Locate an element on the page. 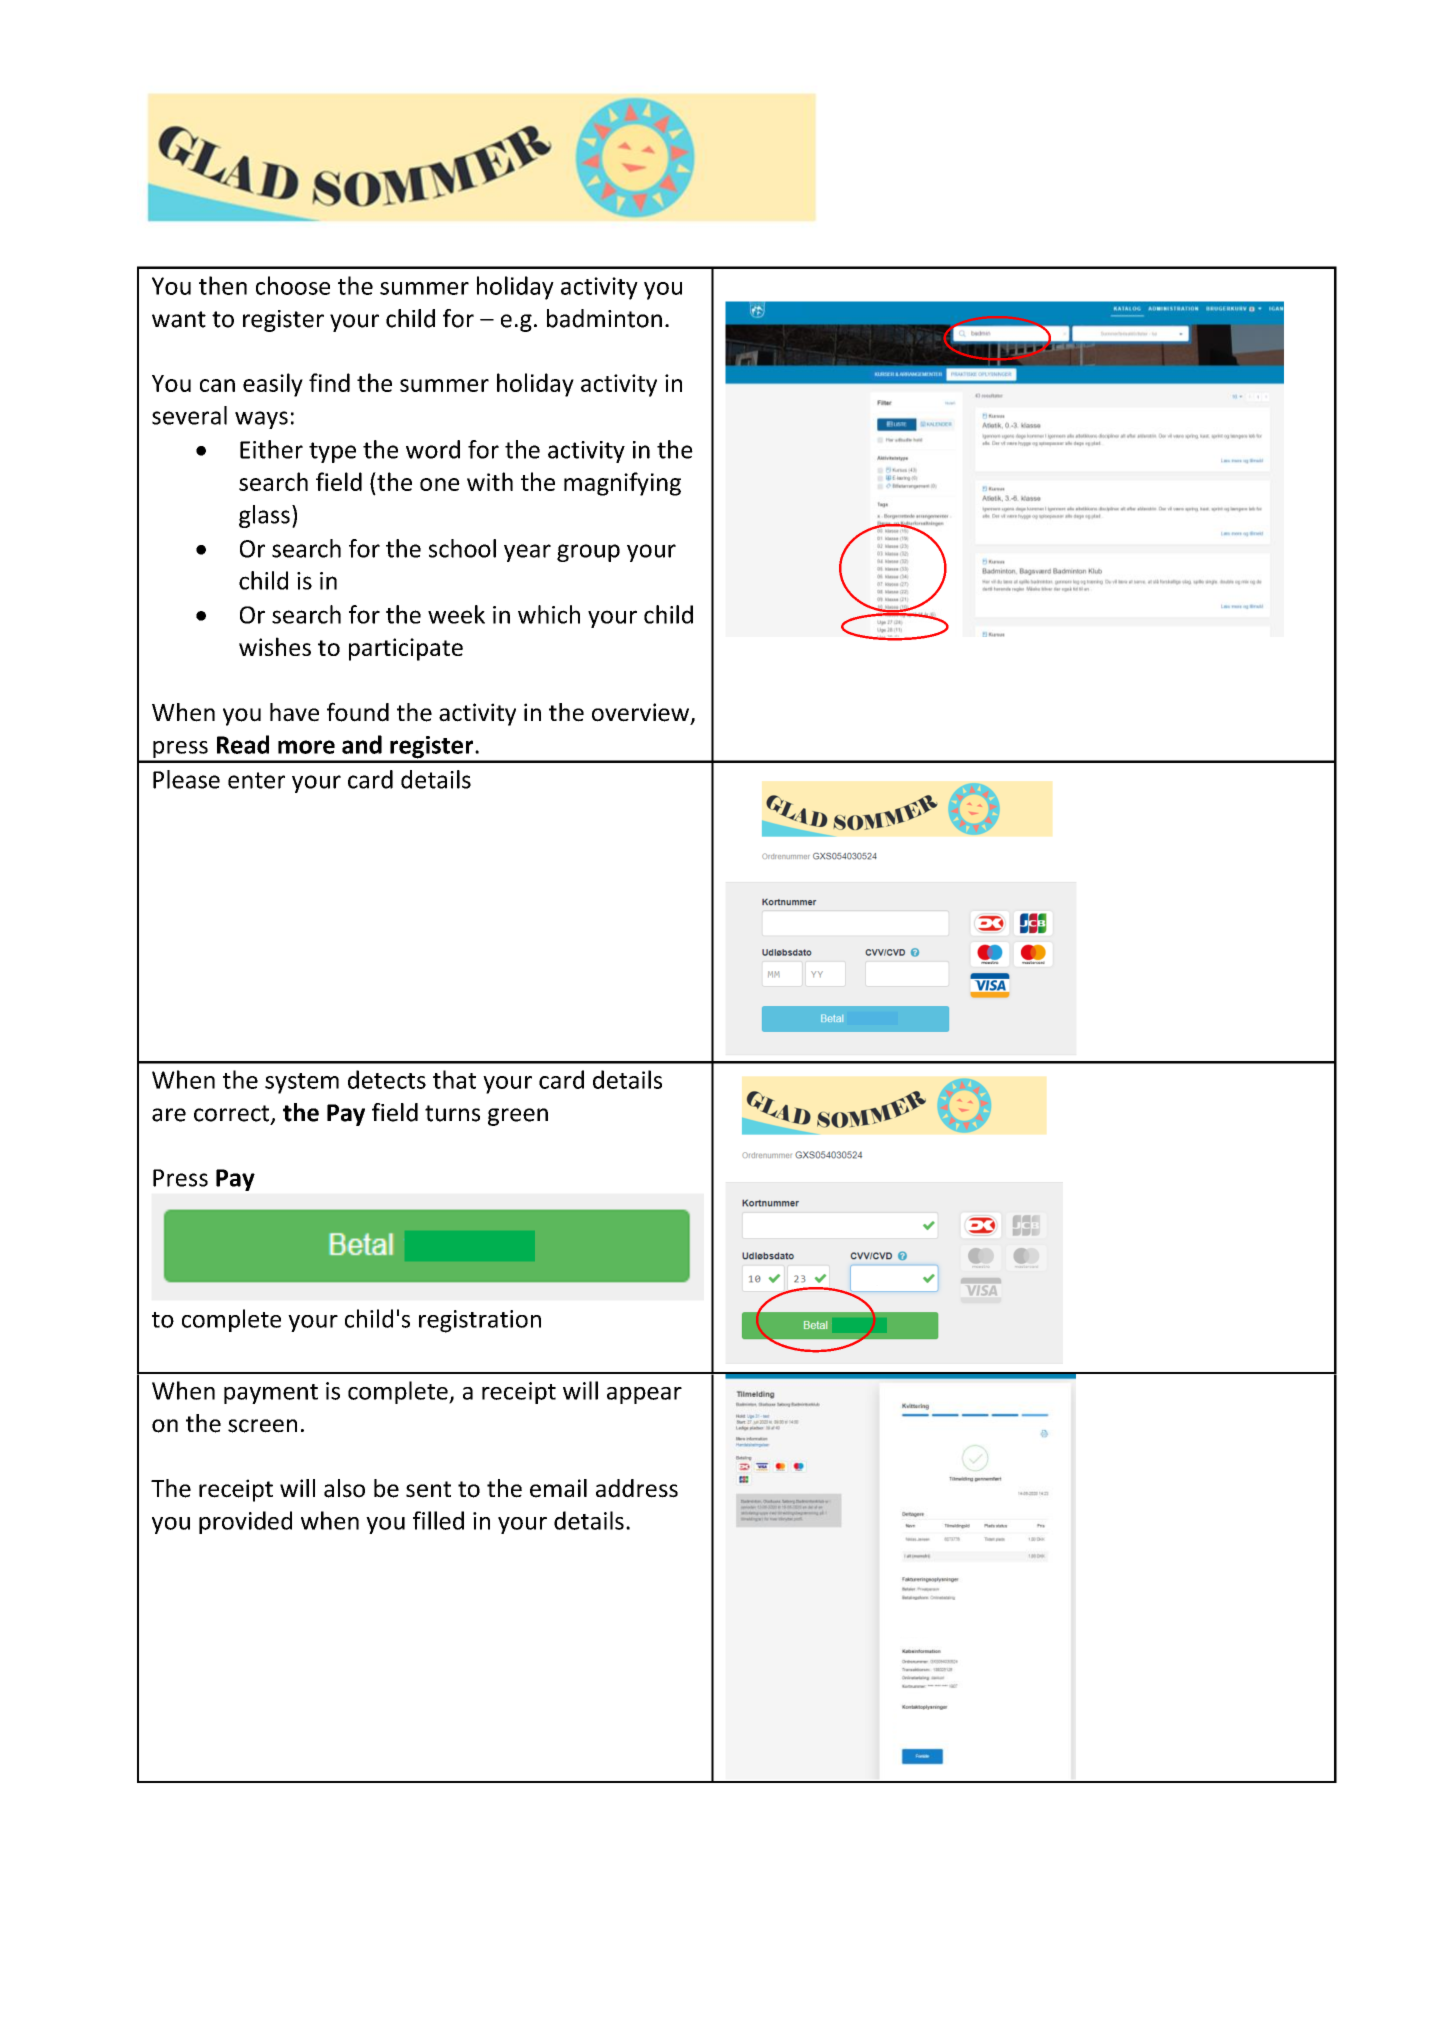 This page has width=1439, height=2036. then is located at coordinates (223, 285).
